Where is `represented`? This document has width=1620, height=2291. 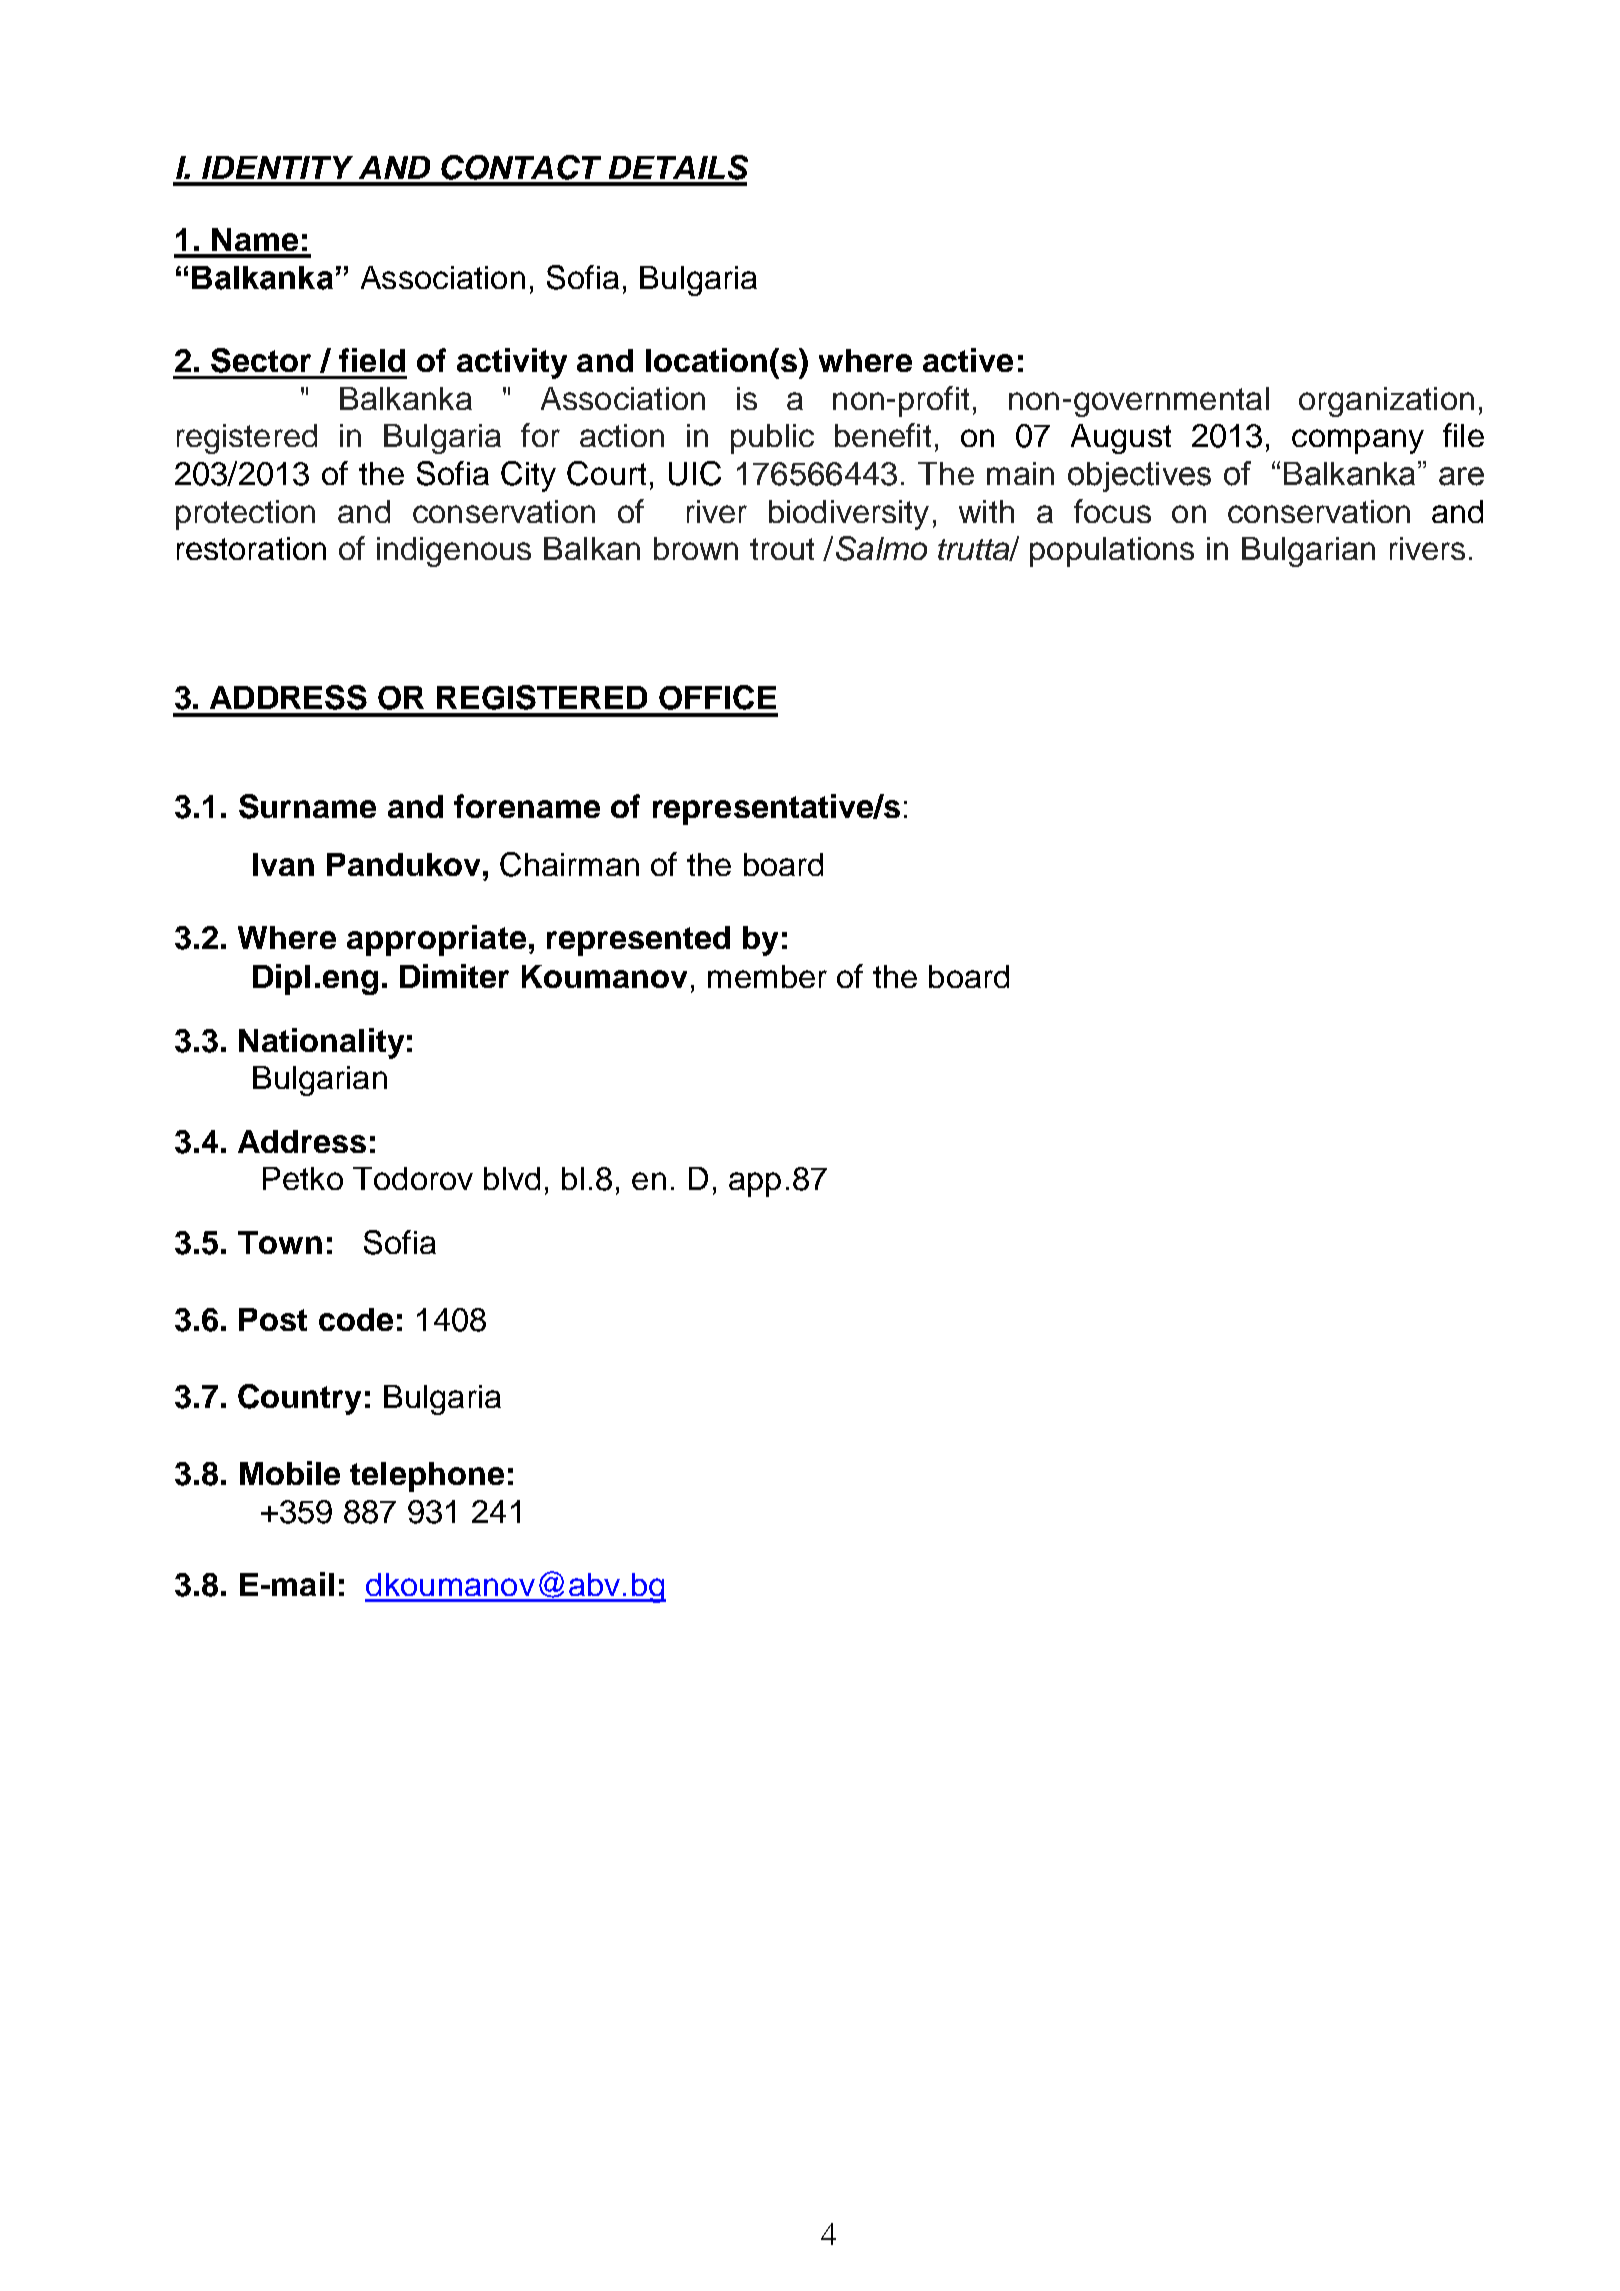 represented is located at coordinates (638, 941).
